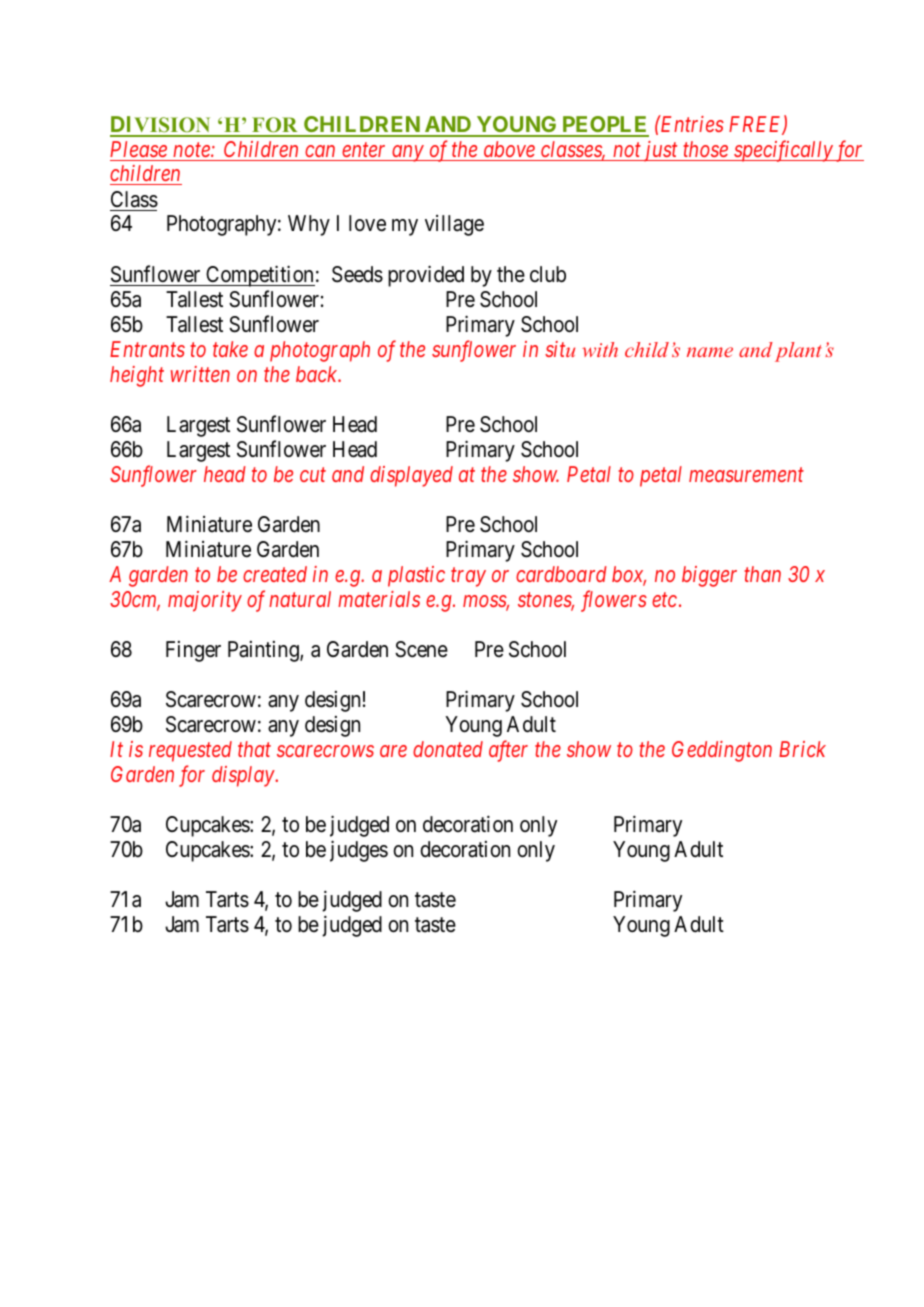 The image size is (924, 1307). I want to click on above, so click(509, 149).
